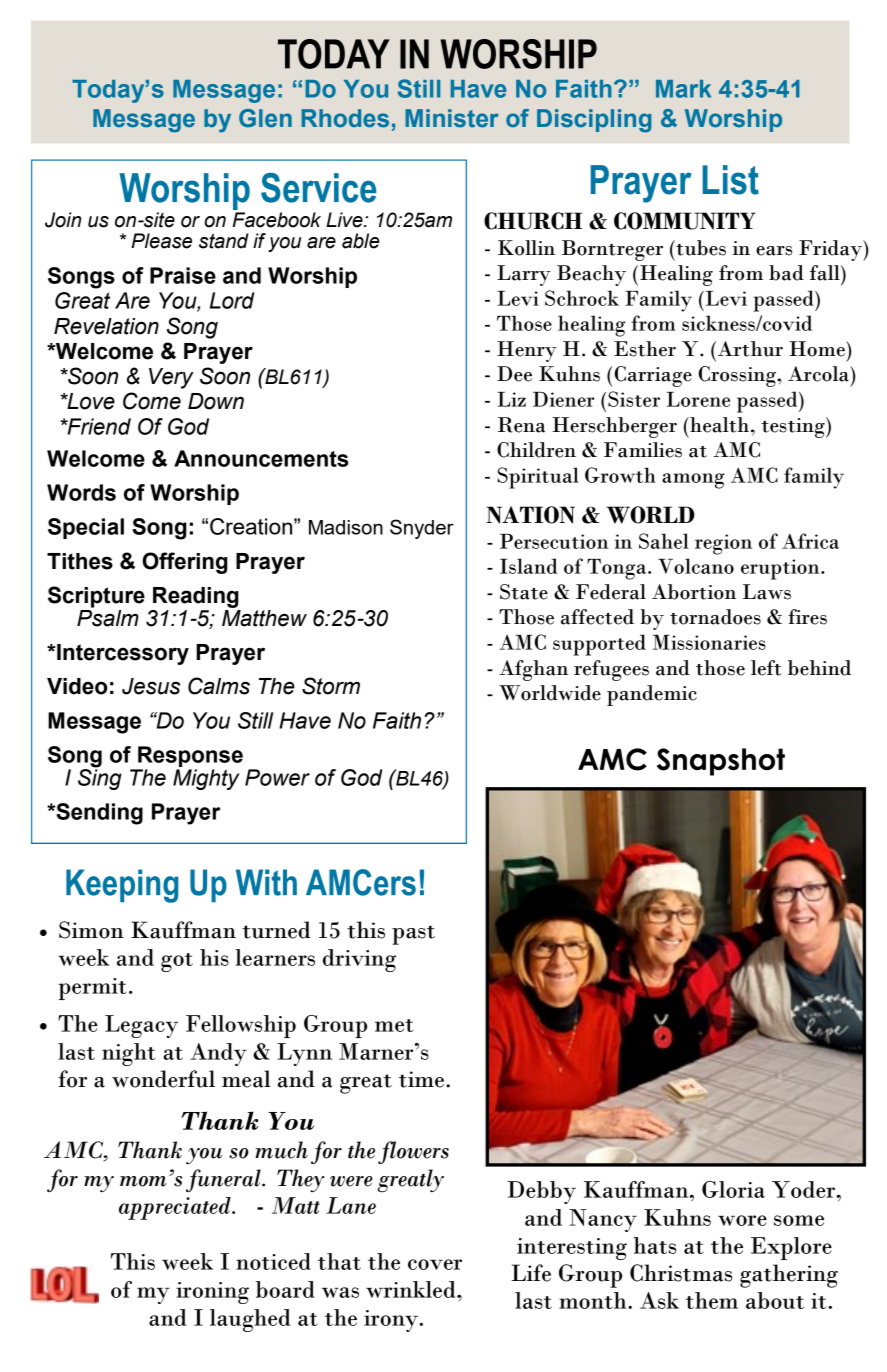 The height and width of the screenshot is (1372, 887). What do you see at coordinates (721, 762) in the screenshot?
I see `Snapshot` at bounding box center [721, 762].
